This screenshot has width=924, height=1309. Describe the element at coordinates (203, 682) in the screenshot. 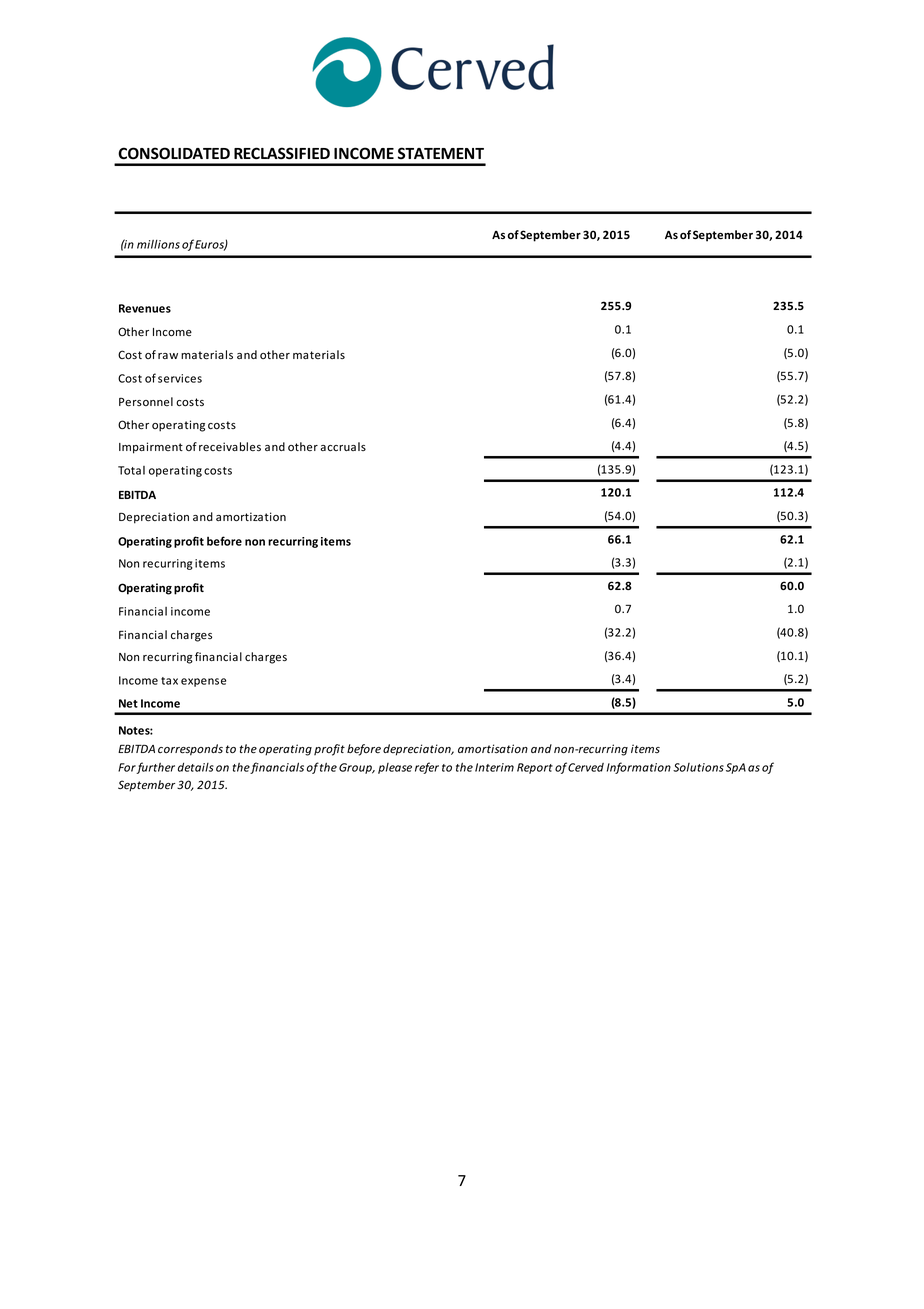

I see `expense` at that location.
